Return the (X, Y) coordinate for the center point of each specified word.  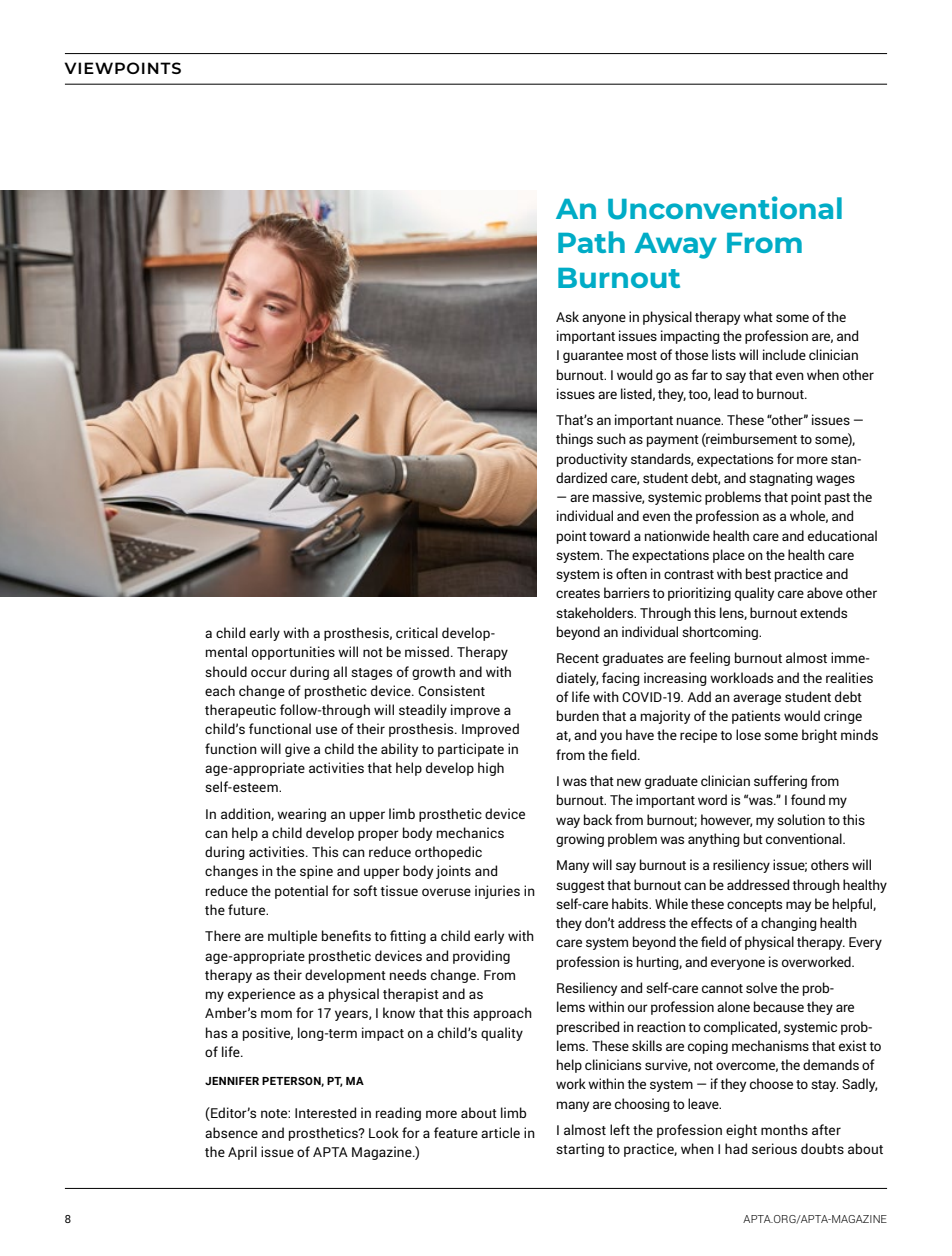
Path (591, 242)
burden (578, 715)
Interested (325, 1112)
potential (301, 892)
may (798, 906)
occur (269, 673)
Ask (567, 316)
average (757, 699)
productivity (592, 460)
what (758, 316)
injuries (497, 892)
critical (417, 632)
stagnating (781, 479)
